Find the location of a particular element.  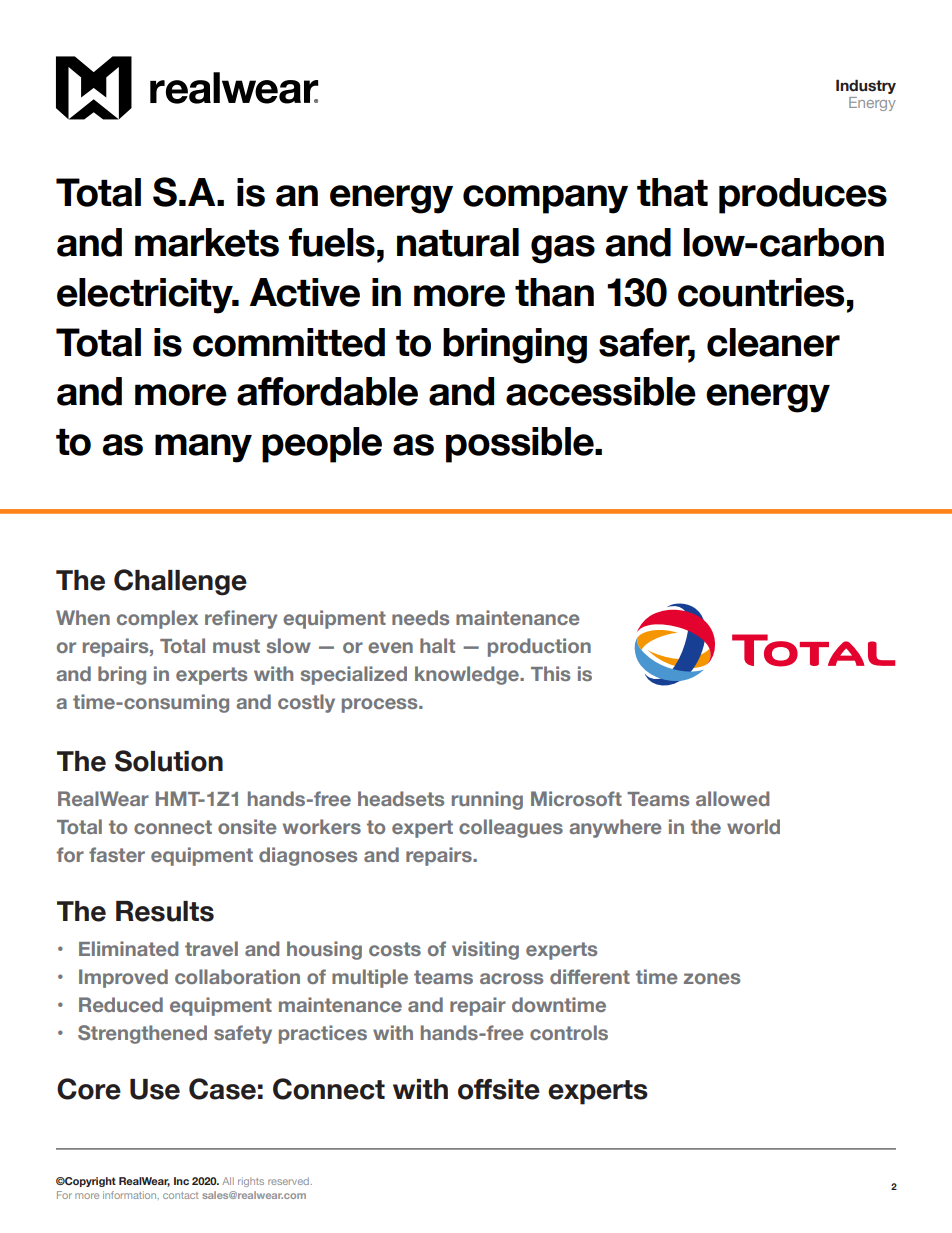

zones is located at coordinates (712, 978).
